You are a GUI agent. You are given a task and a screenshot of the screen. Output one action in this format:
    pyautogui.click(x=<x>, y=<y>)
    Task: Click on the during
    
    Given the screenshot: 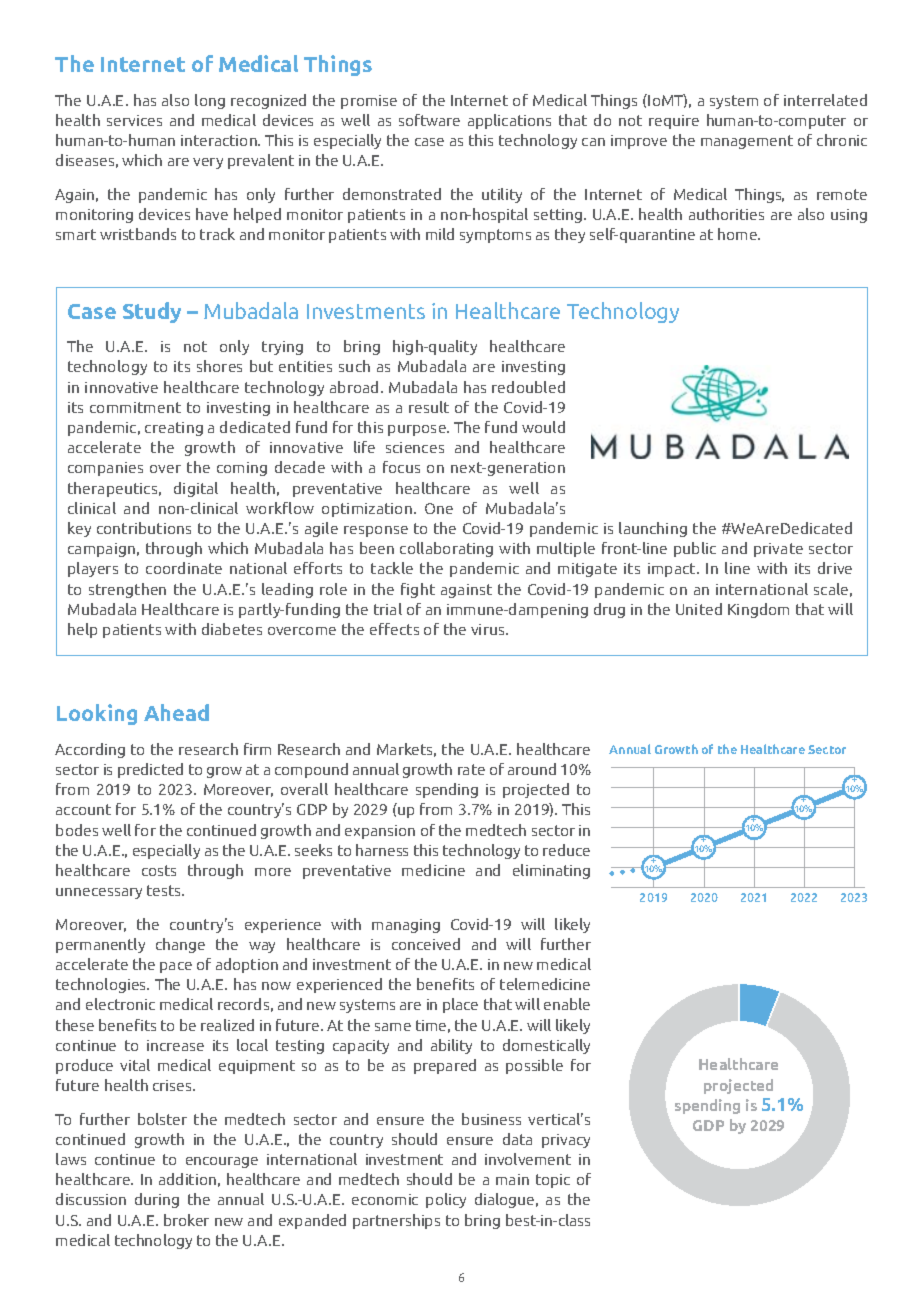 What is the action you would take?
    pyautogui.click(x=157, y=1200)
